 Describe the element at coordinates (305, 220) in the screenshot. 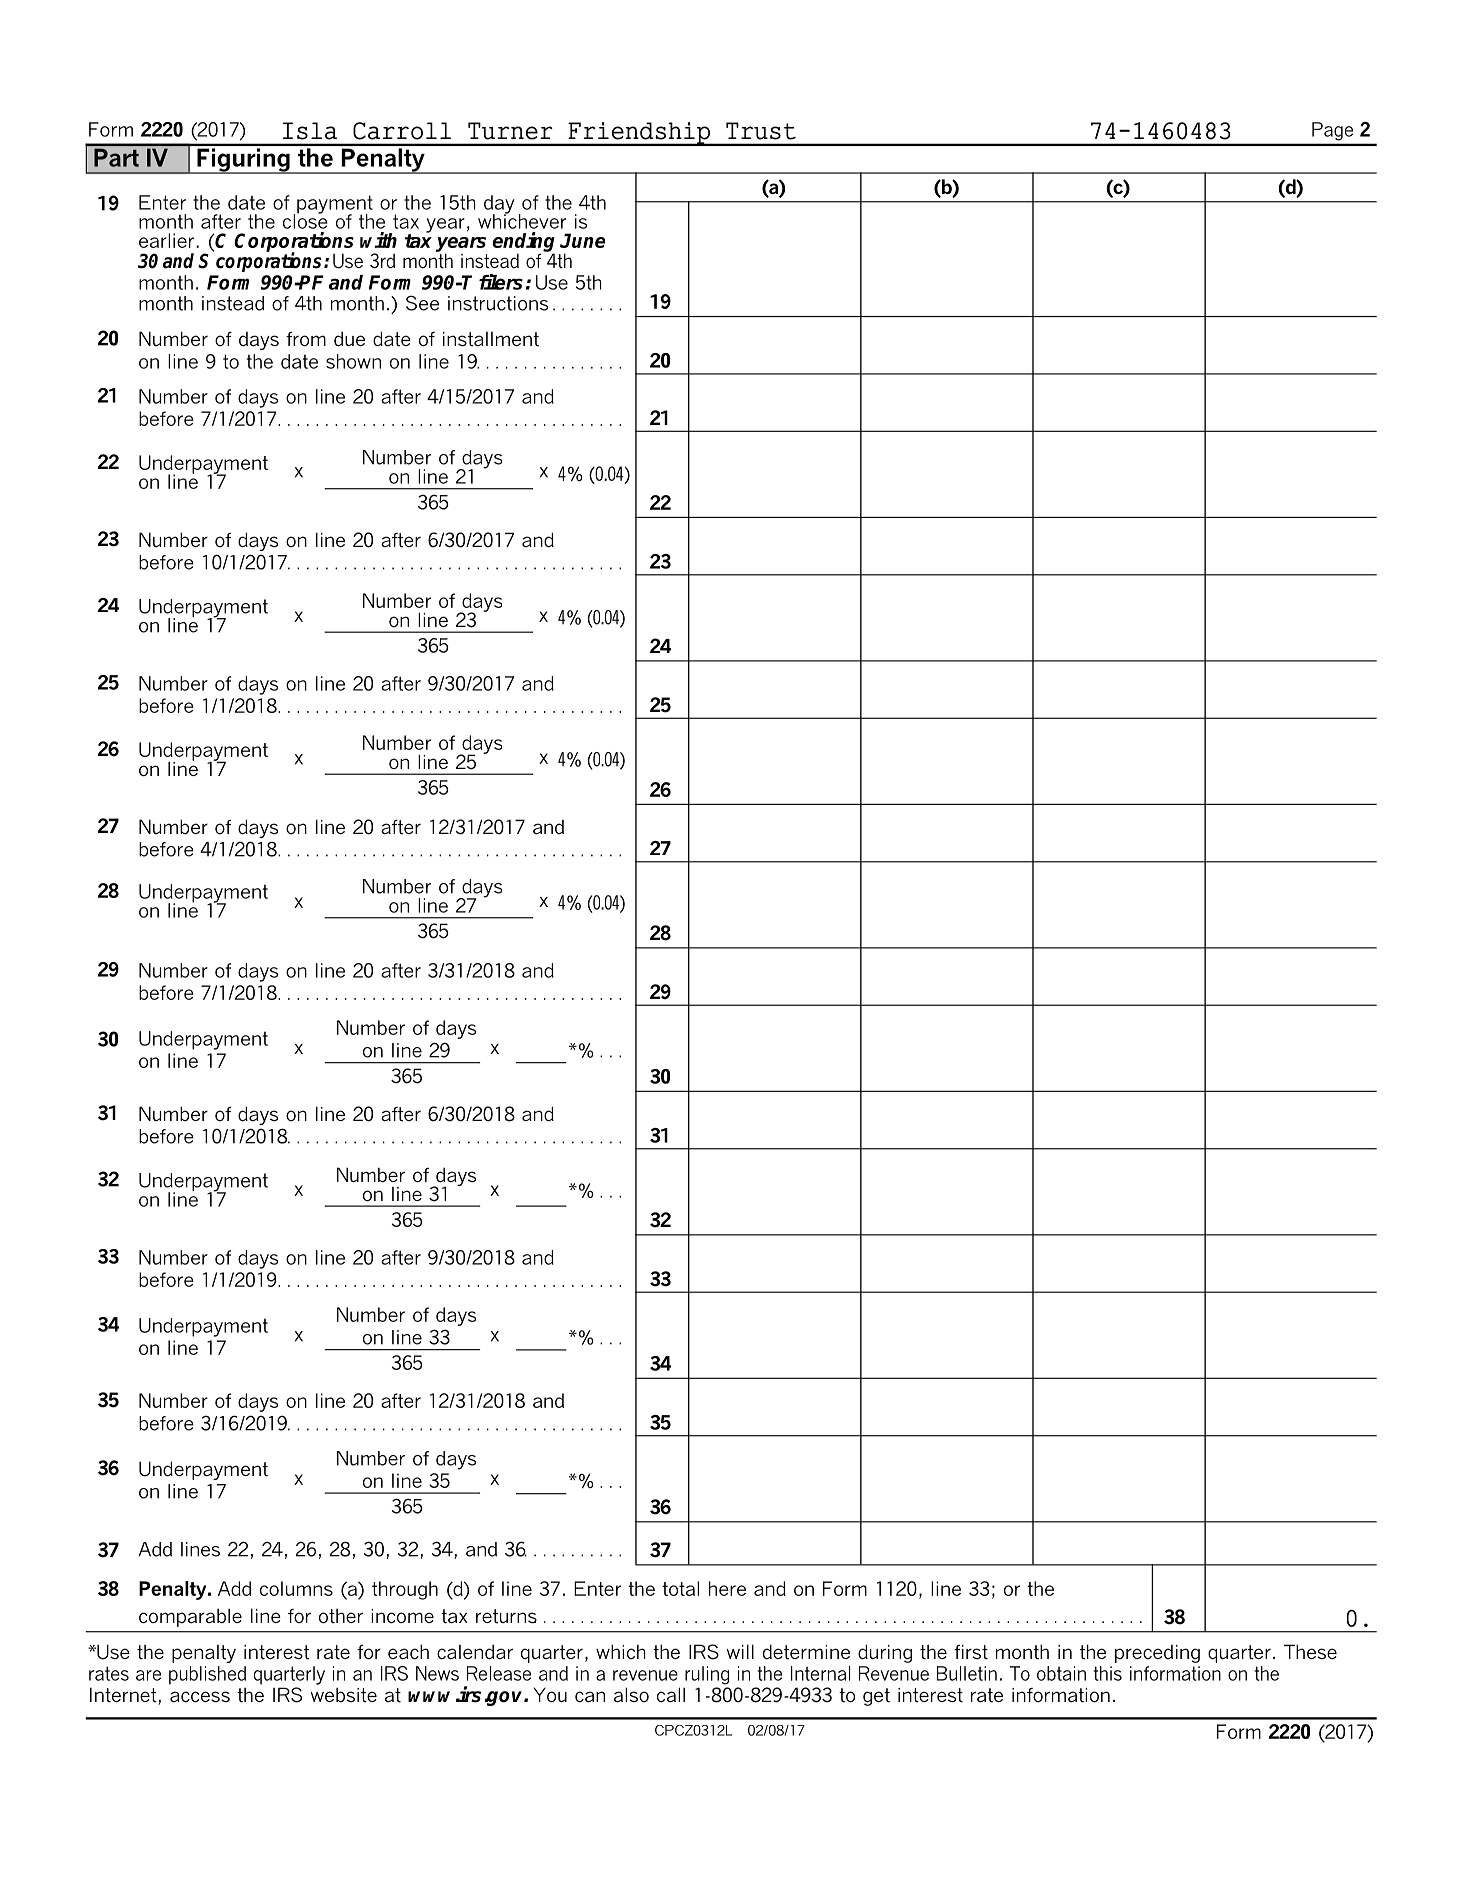

I see `close` at that location.
